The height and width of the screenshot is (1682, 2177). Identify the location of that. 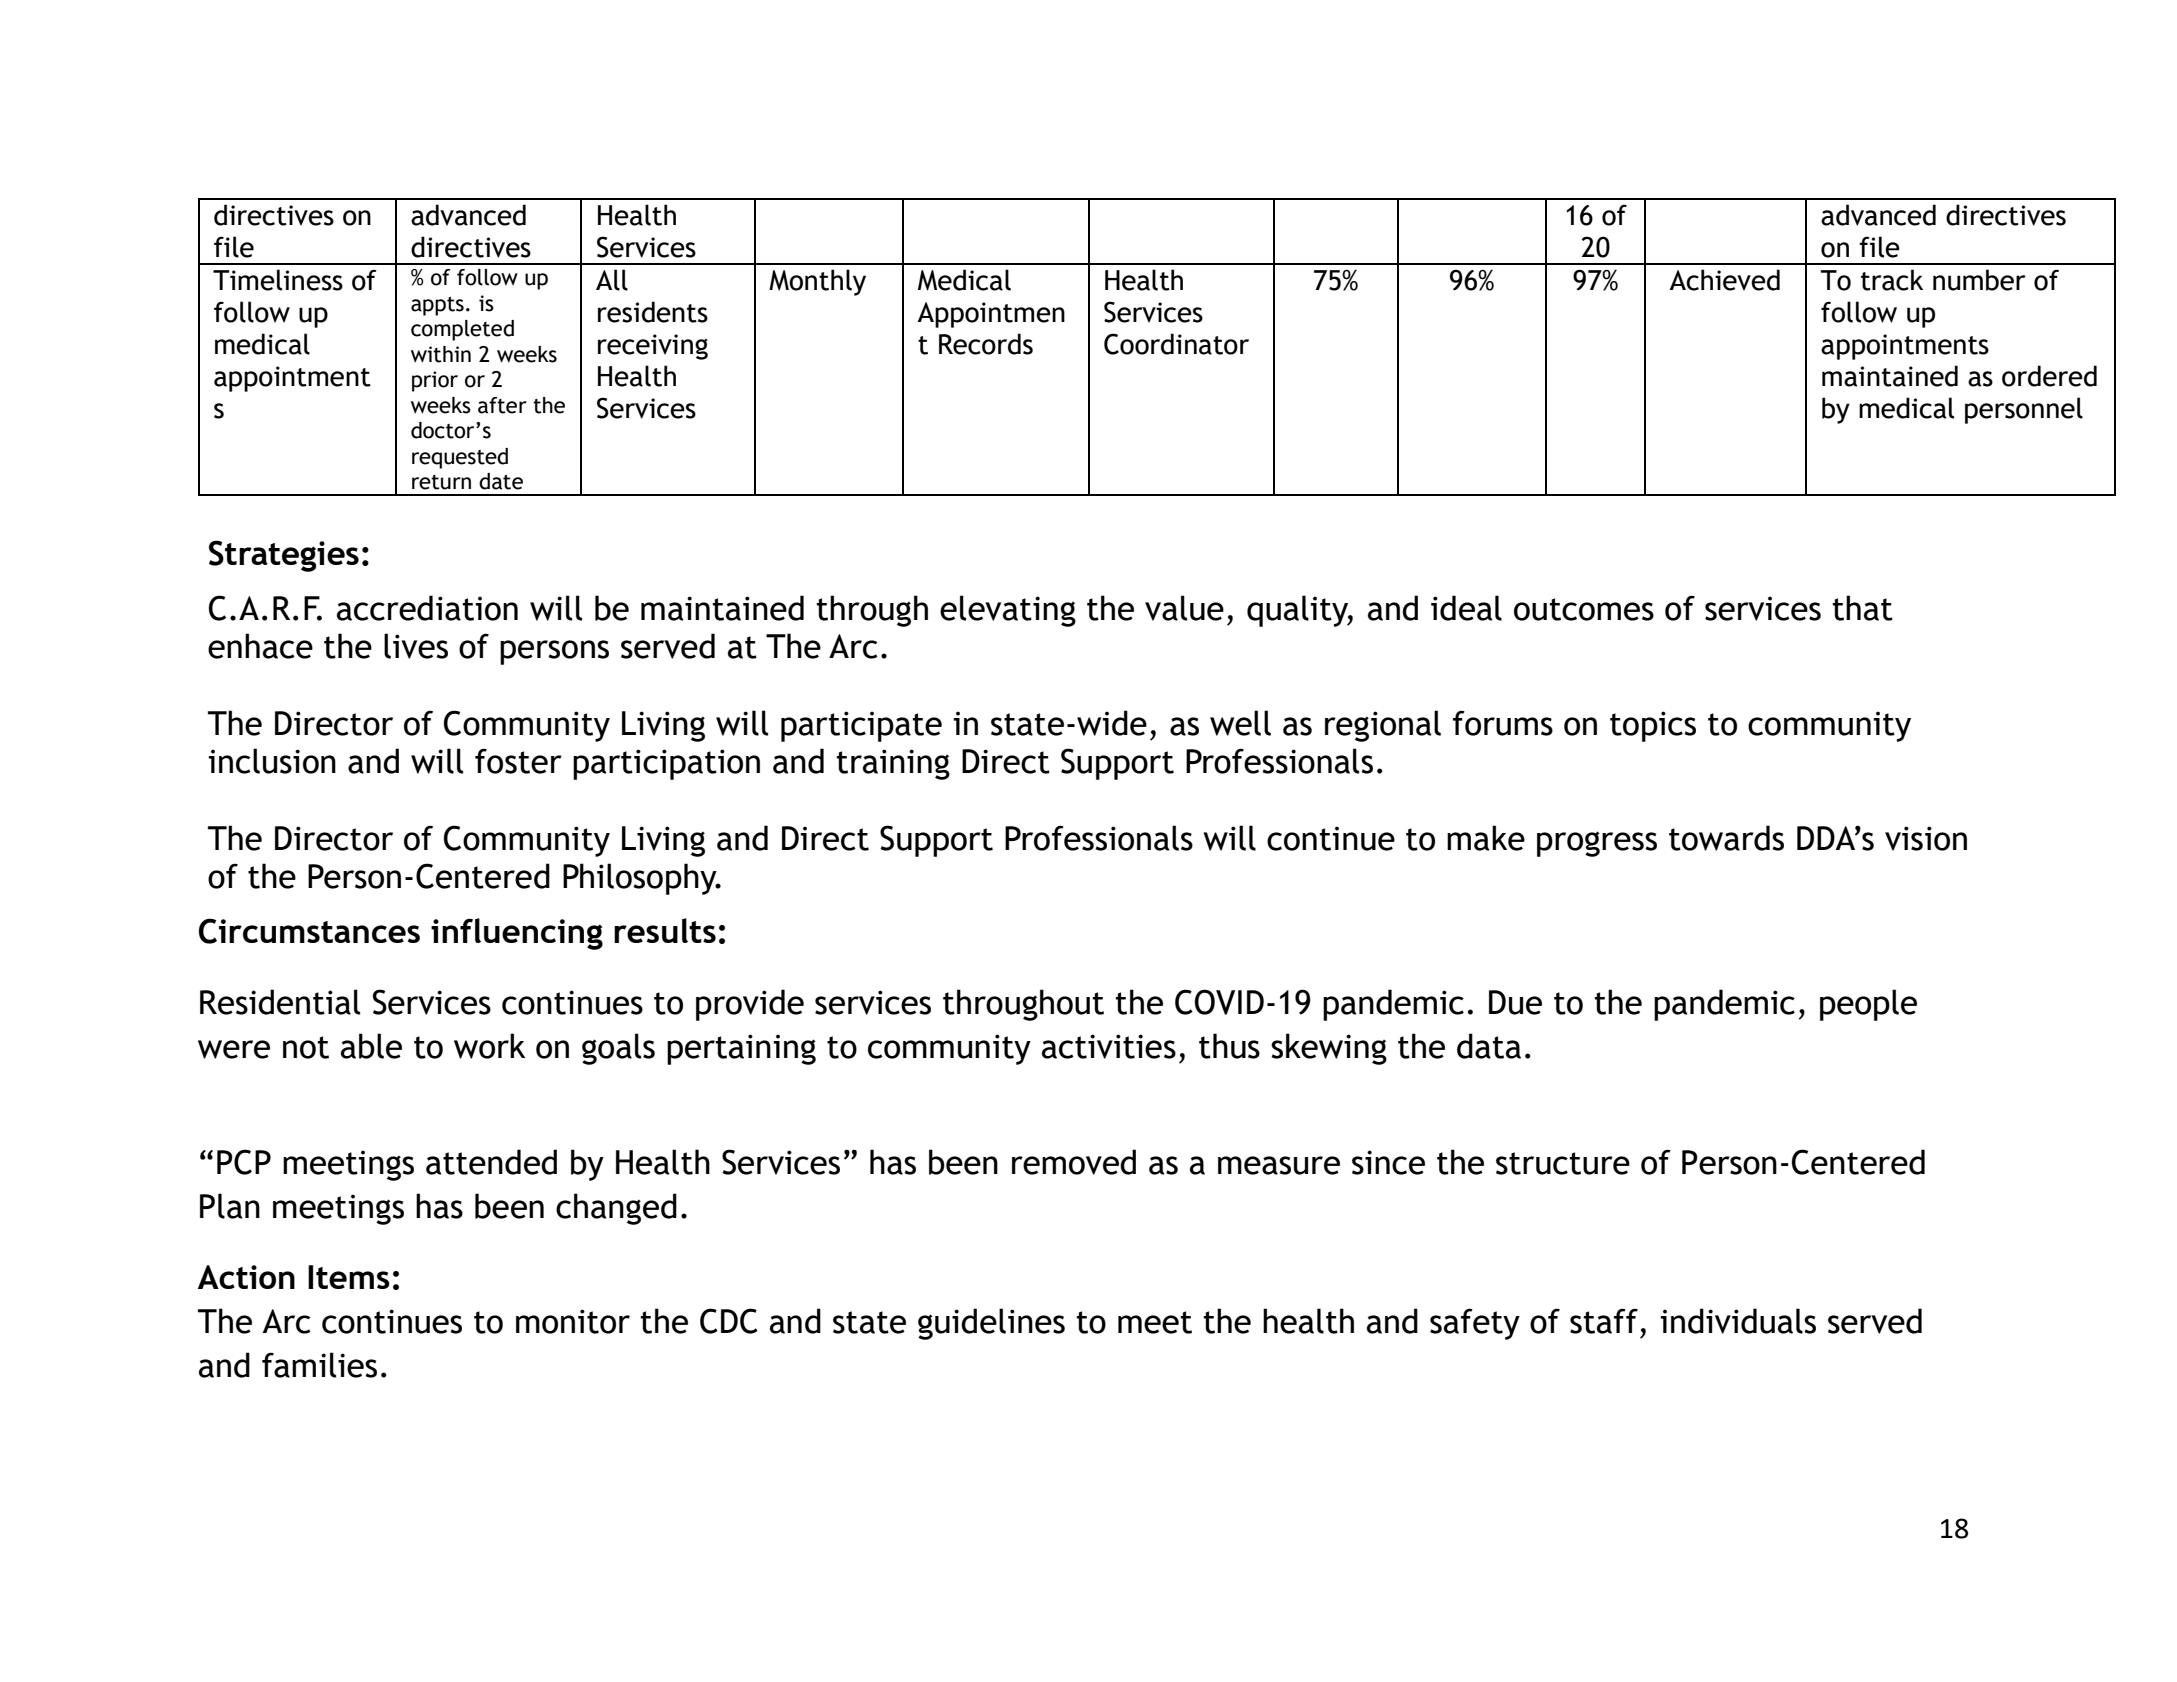
(1862, 608).
